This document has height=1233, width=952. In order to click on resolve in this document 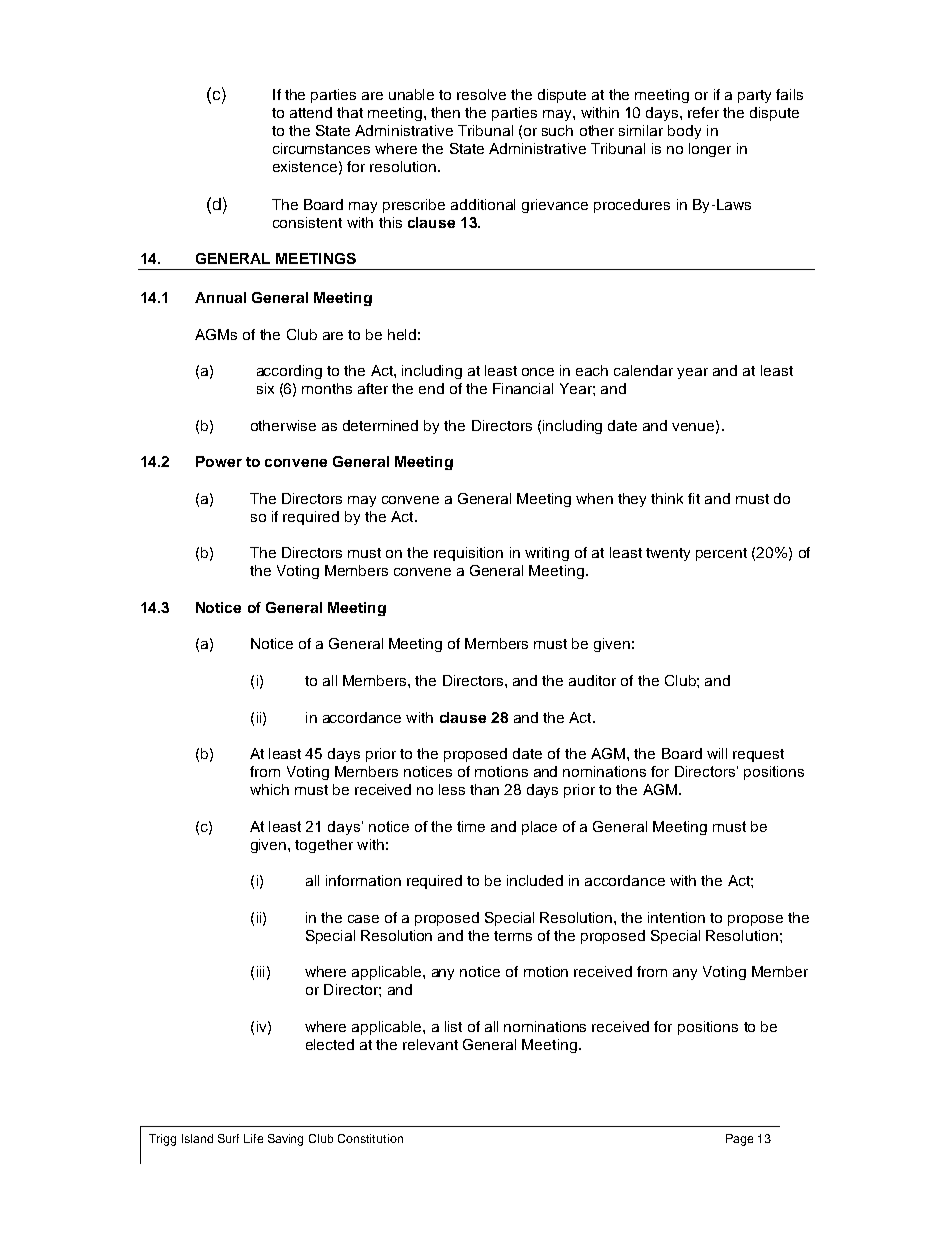, I will do `click(481, 94)`.
